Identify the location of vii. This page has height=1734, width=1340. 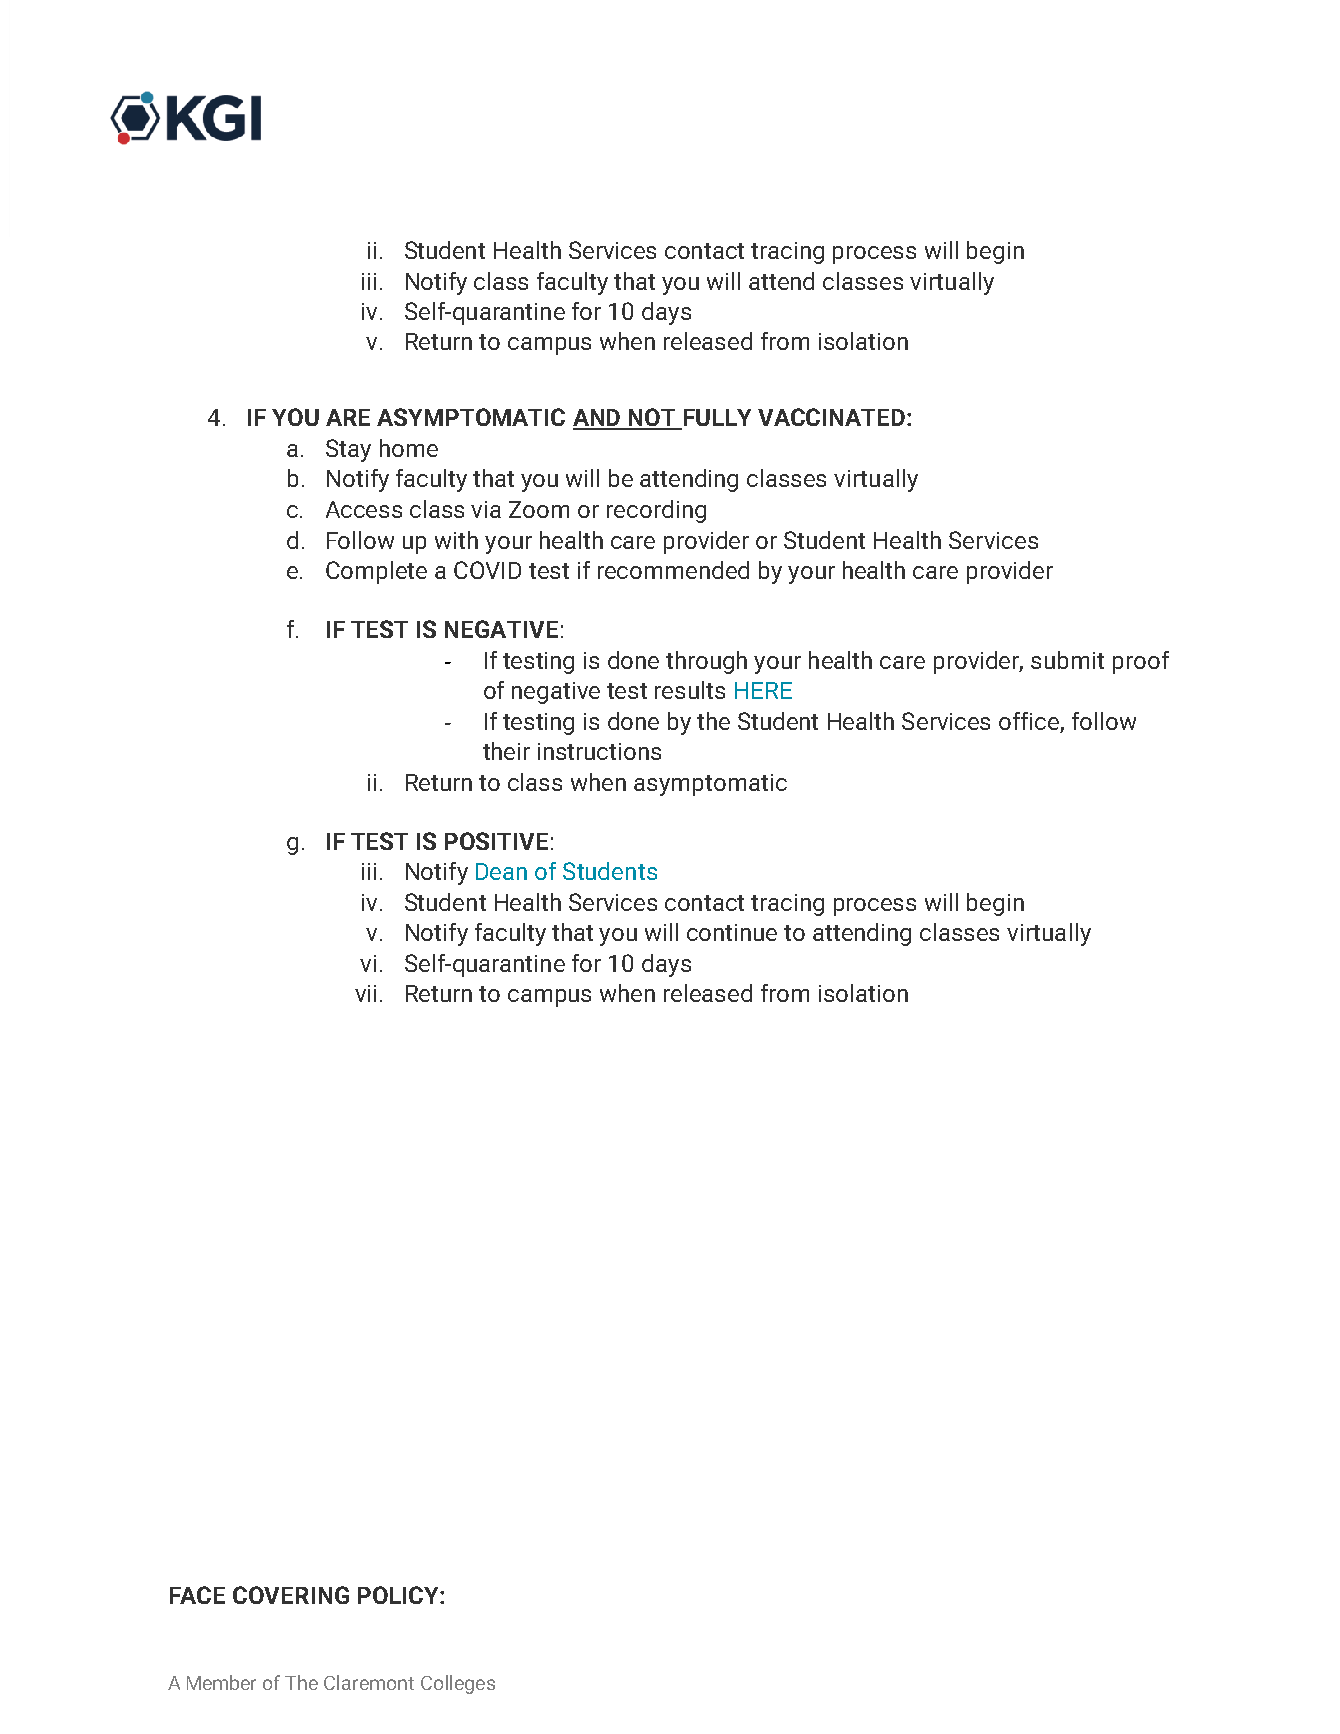
(365, 993).
